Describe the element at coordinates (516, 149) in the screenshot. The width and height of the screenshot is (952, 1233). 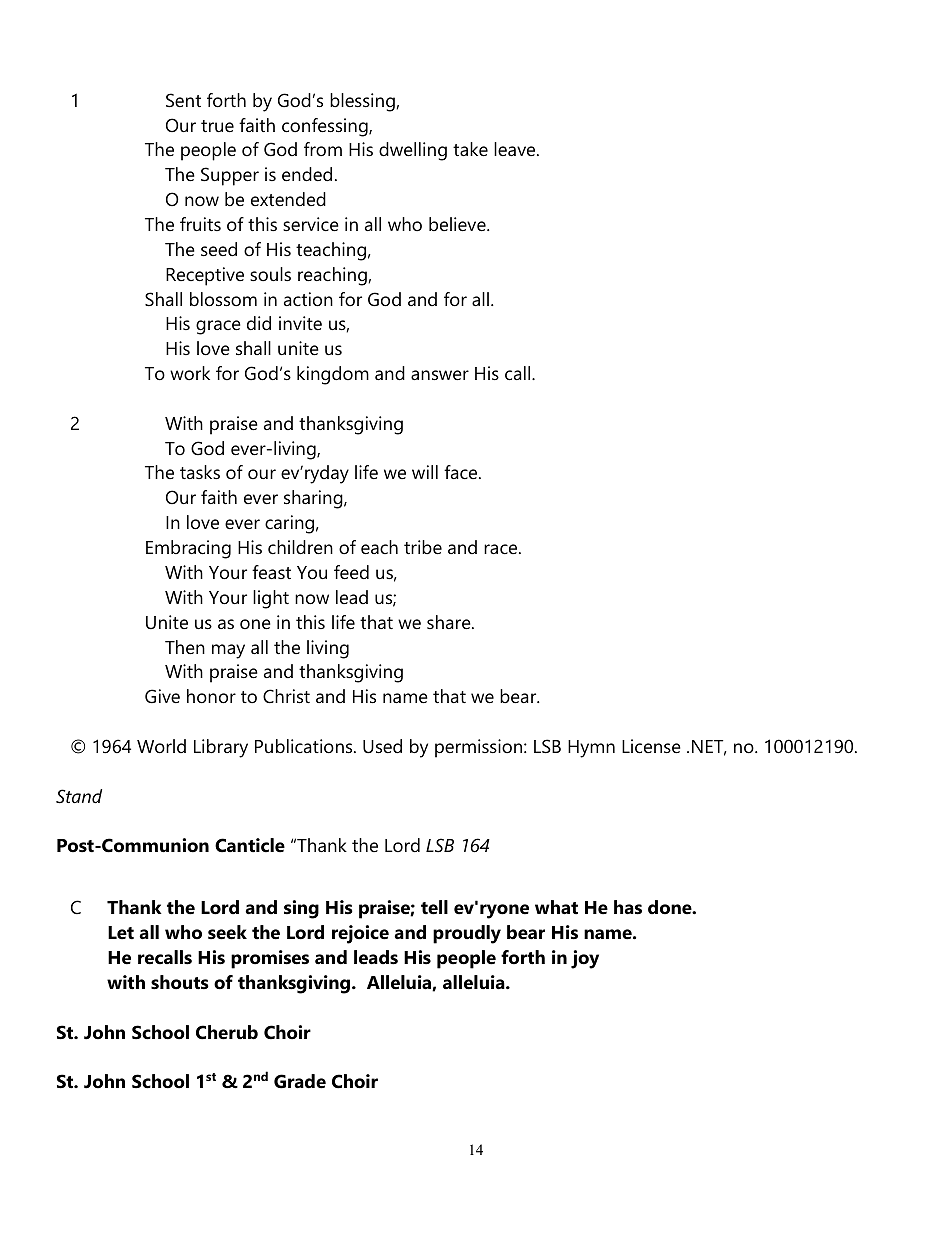
I see `leave` at that location.
